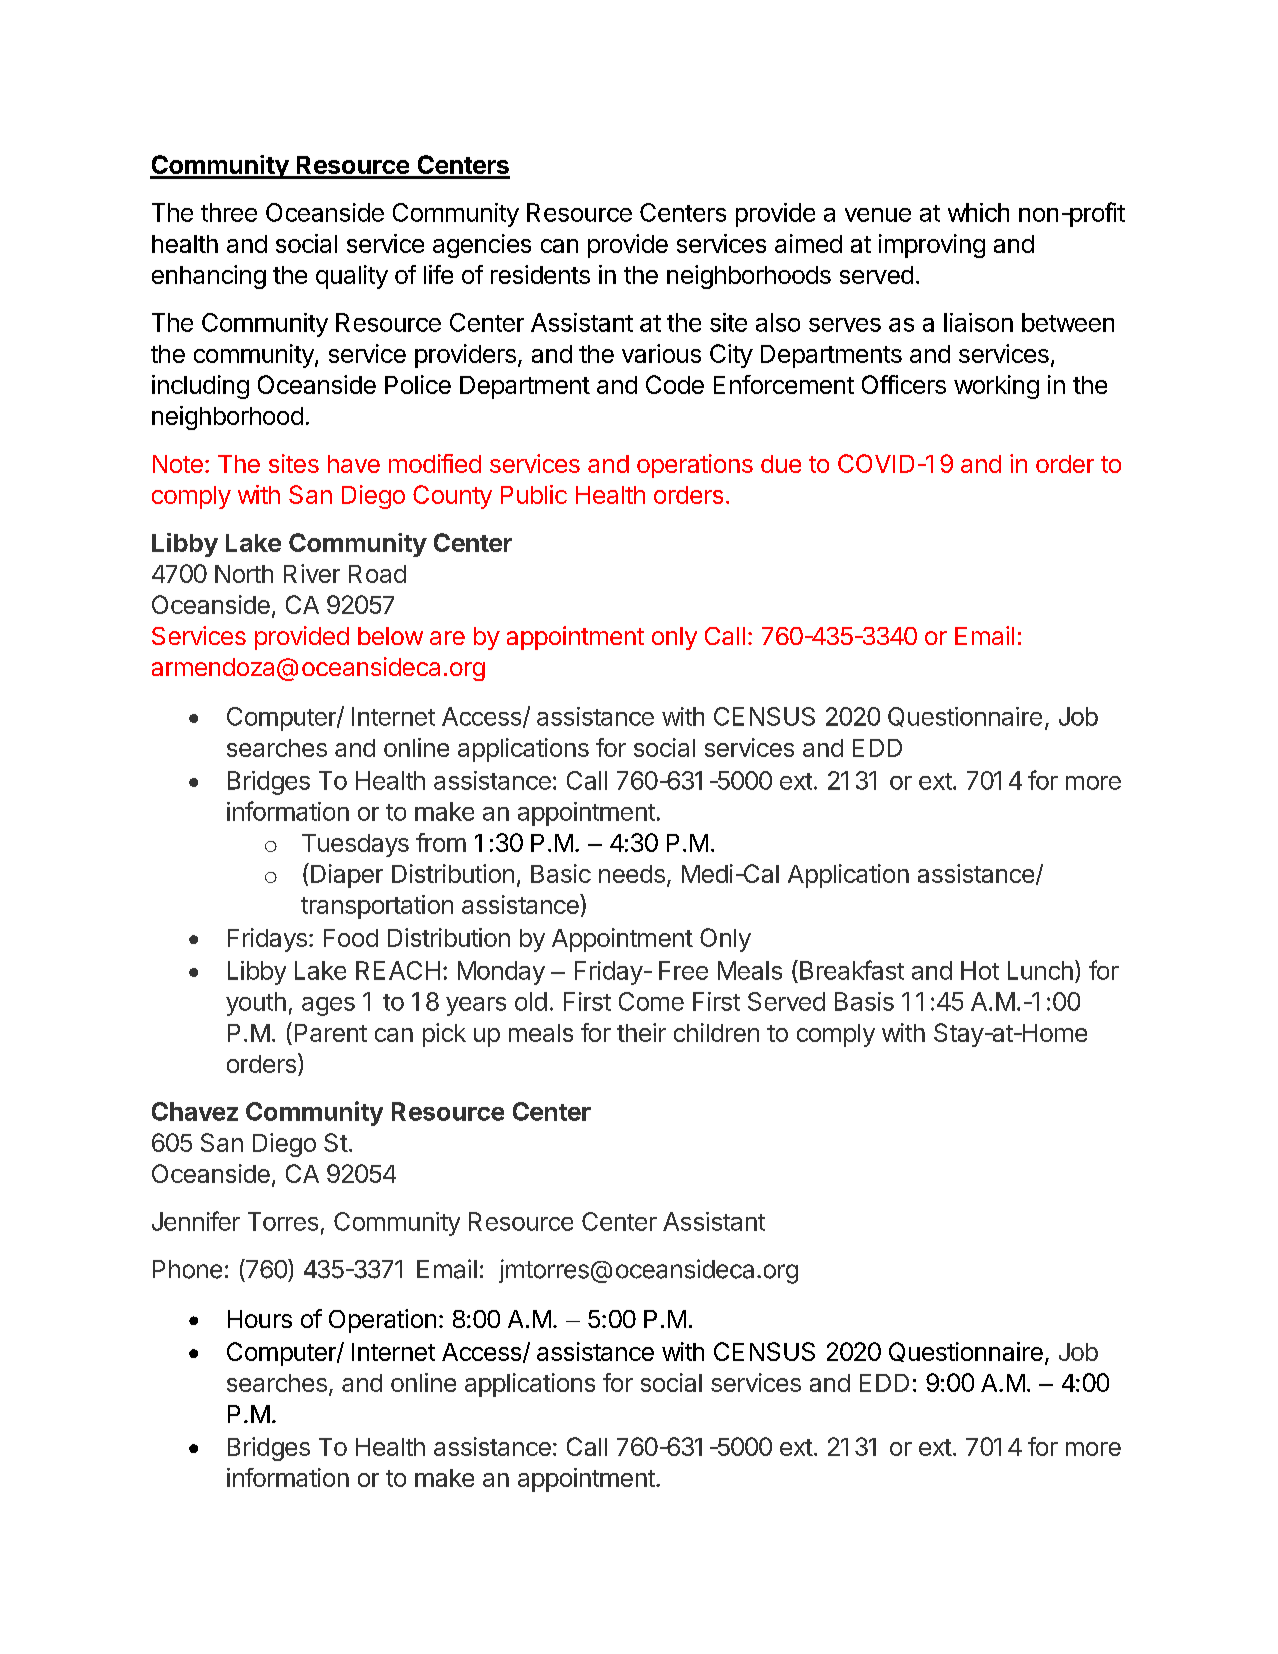 This screenshot has width=1278, height=1654. Describe the element at coordinates (229, 212) in the screenshot. I see `three` at that location.
